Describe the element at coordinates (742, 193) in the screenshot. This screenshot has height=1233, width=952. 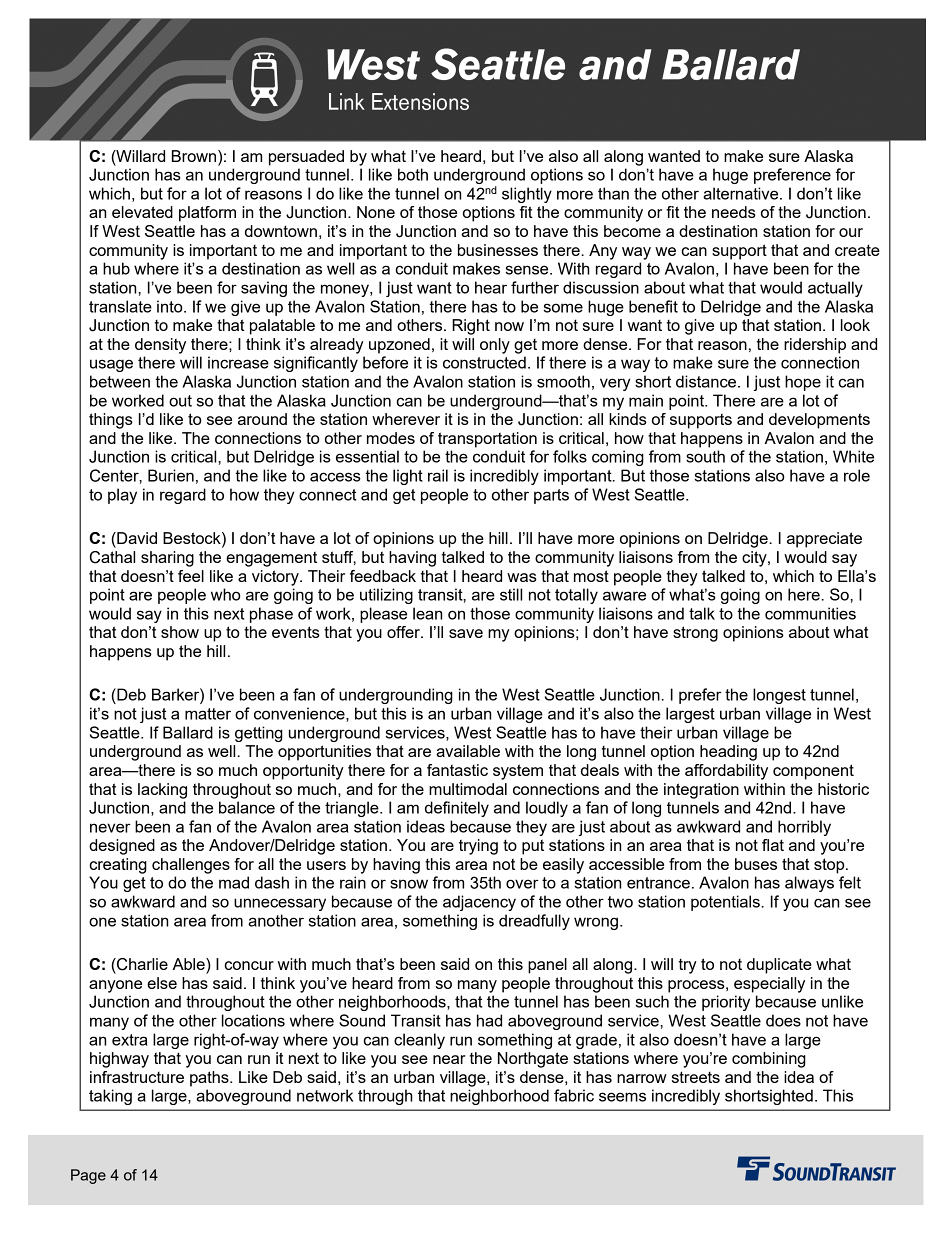
I see `alternative` at that location.
